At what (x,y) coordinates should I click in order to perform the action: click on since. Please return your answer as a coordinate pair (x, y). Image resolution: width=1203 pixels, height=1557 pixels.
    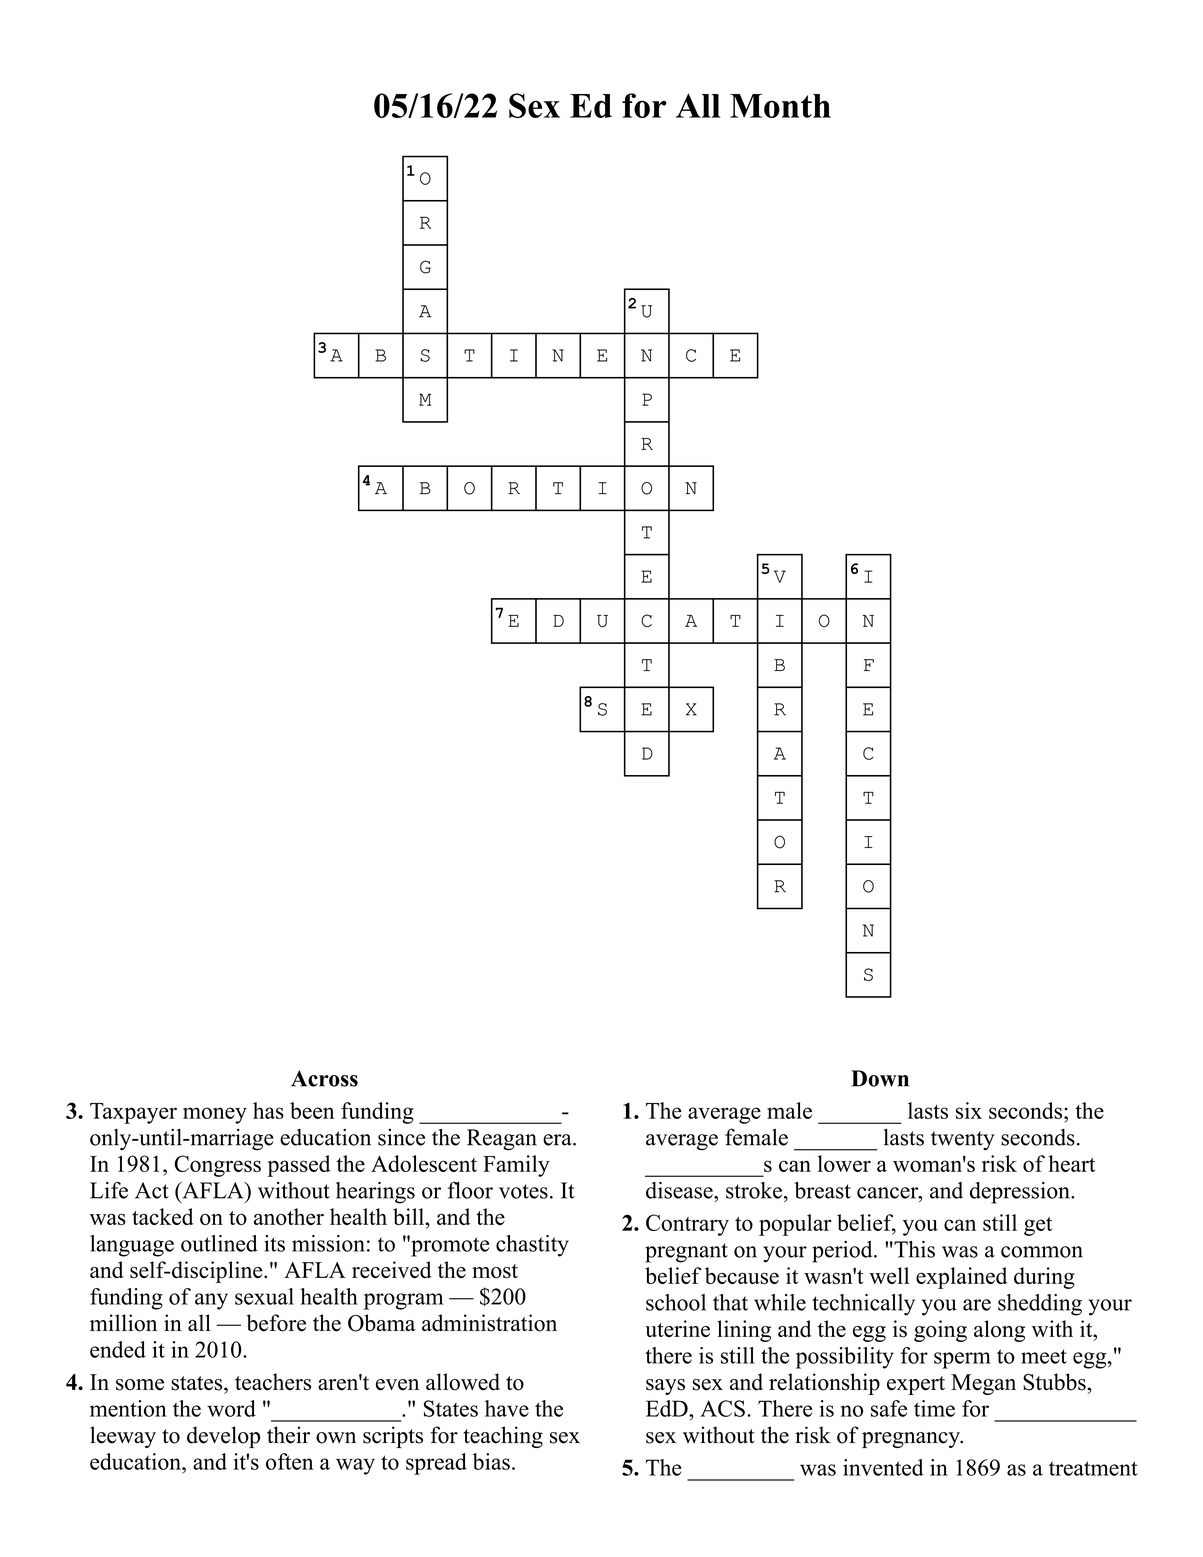
    Looking at the image, I should click on (401, 1137).
